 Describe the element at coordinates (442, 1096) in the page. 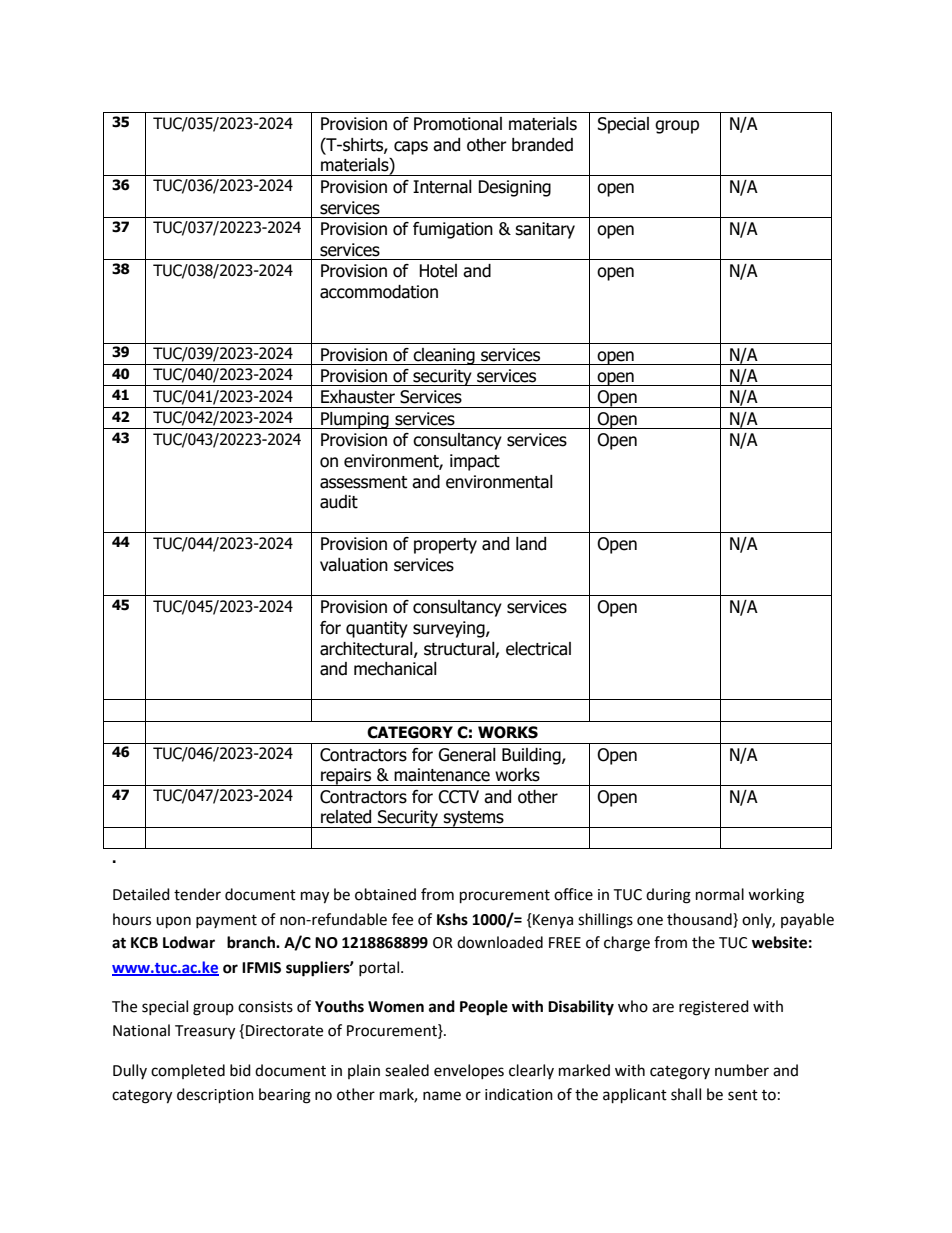

I see `name` at that location.
